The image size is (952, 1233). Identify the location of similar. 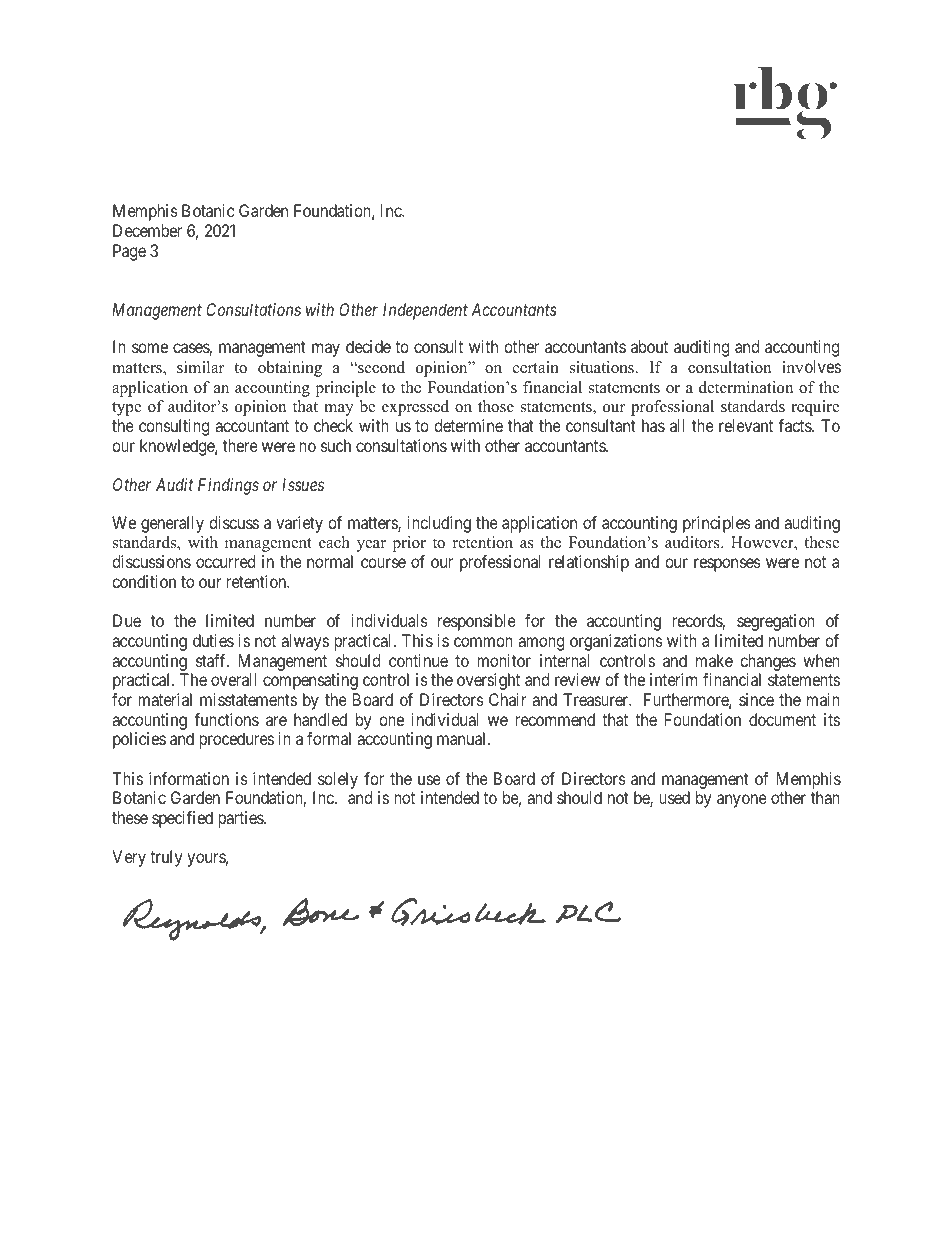
(200, 367).
